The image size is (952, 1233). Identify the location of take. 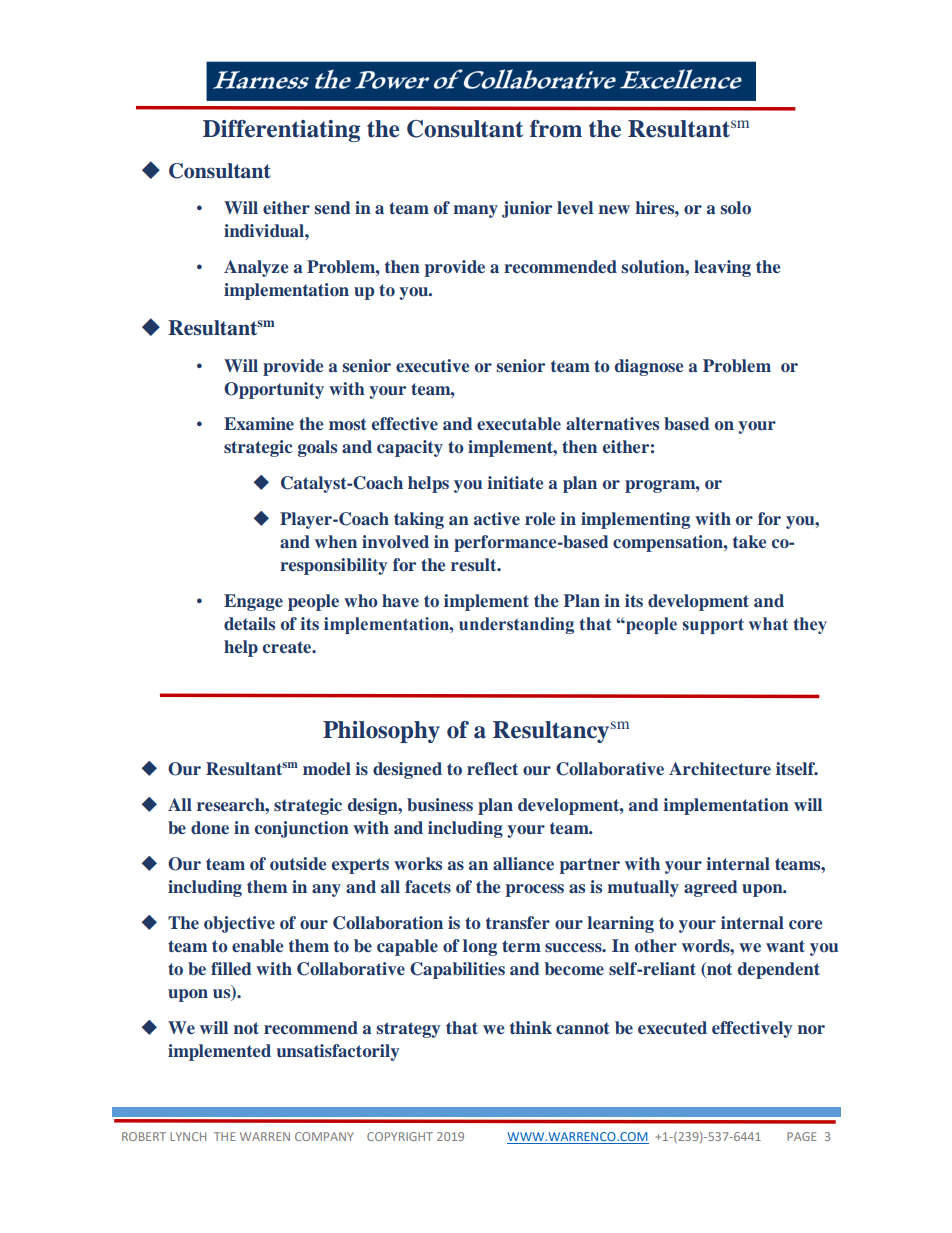
(749, 541).
